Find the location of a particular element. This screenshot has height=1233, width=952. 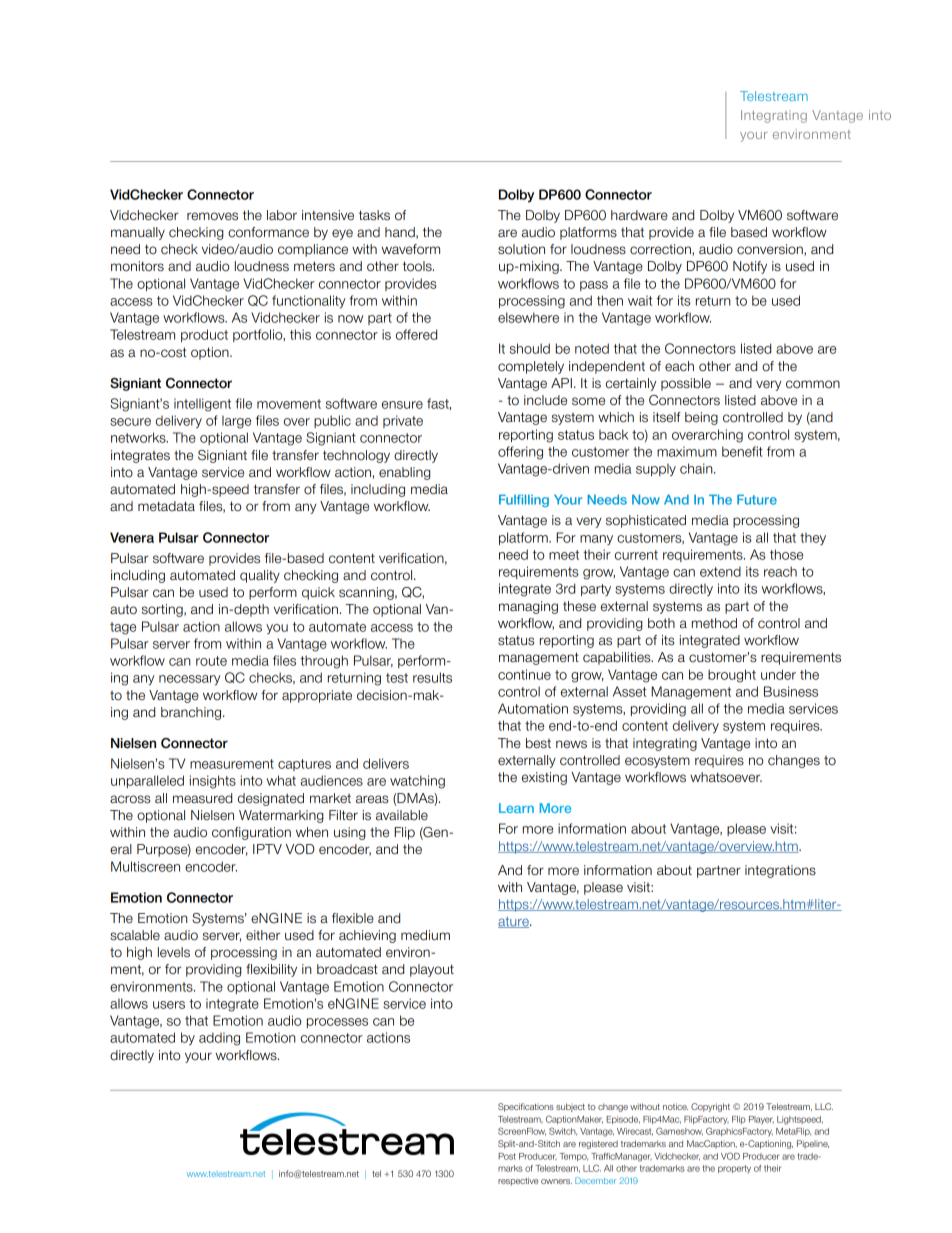

adding is located at coordinates (219, 1039).
